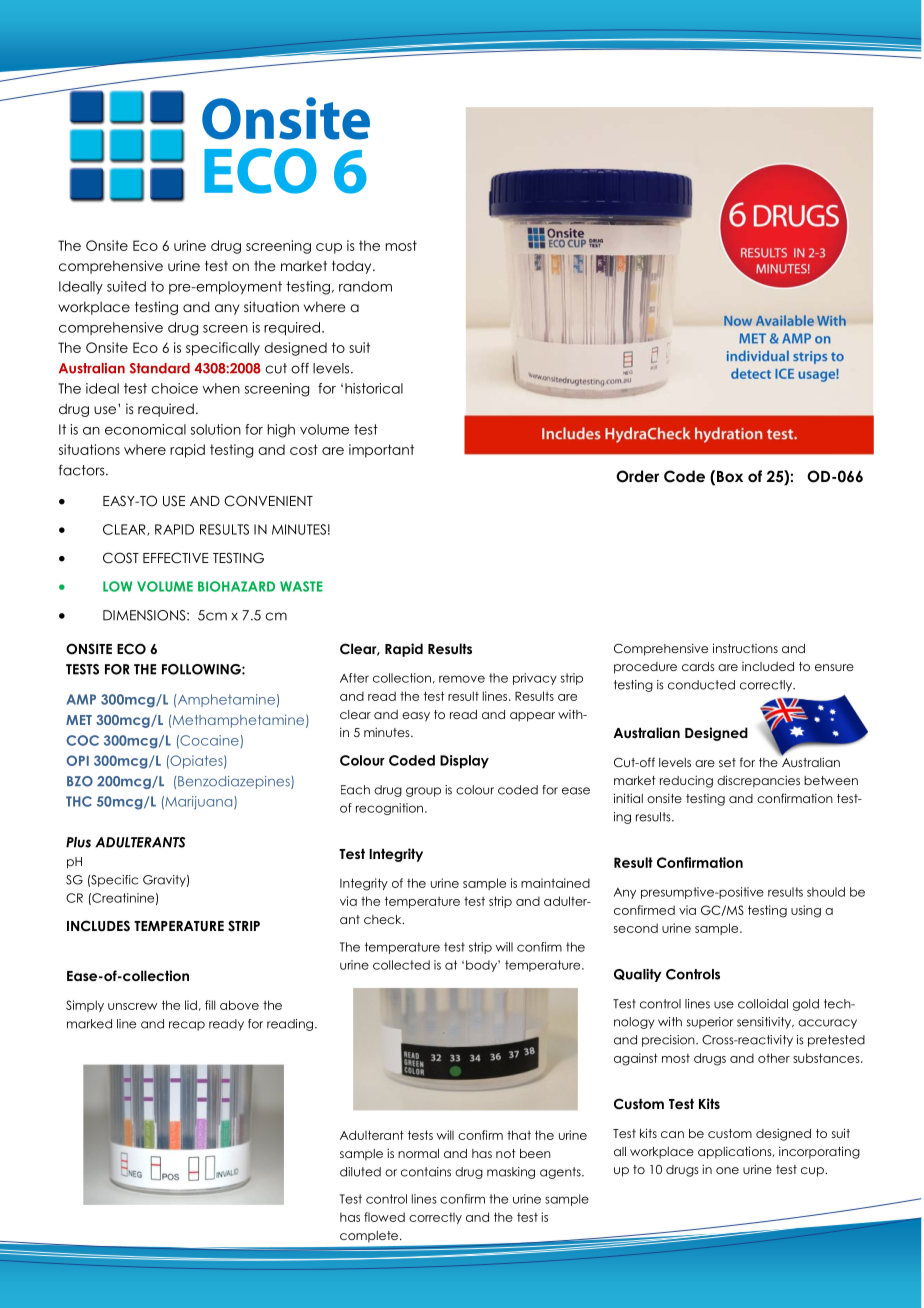 The width and height of the screenshot is (924, 1308). Describe the element at coordinates (727, 762) in the screenshot. I see `set` at that location.
